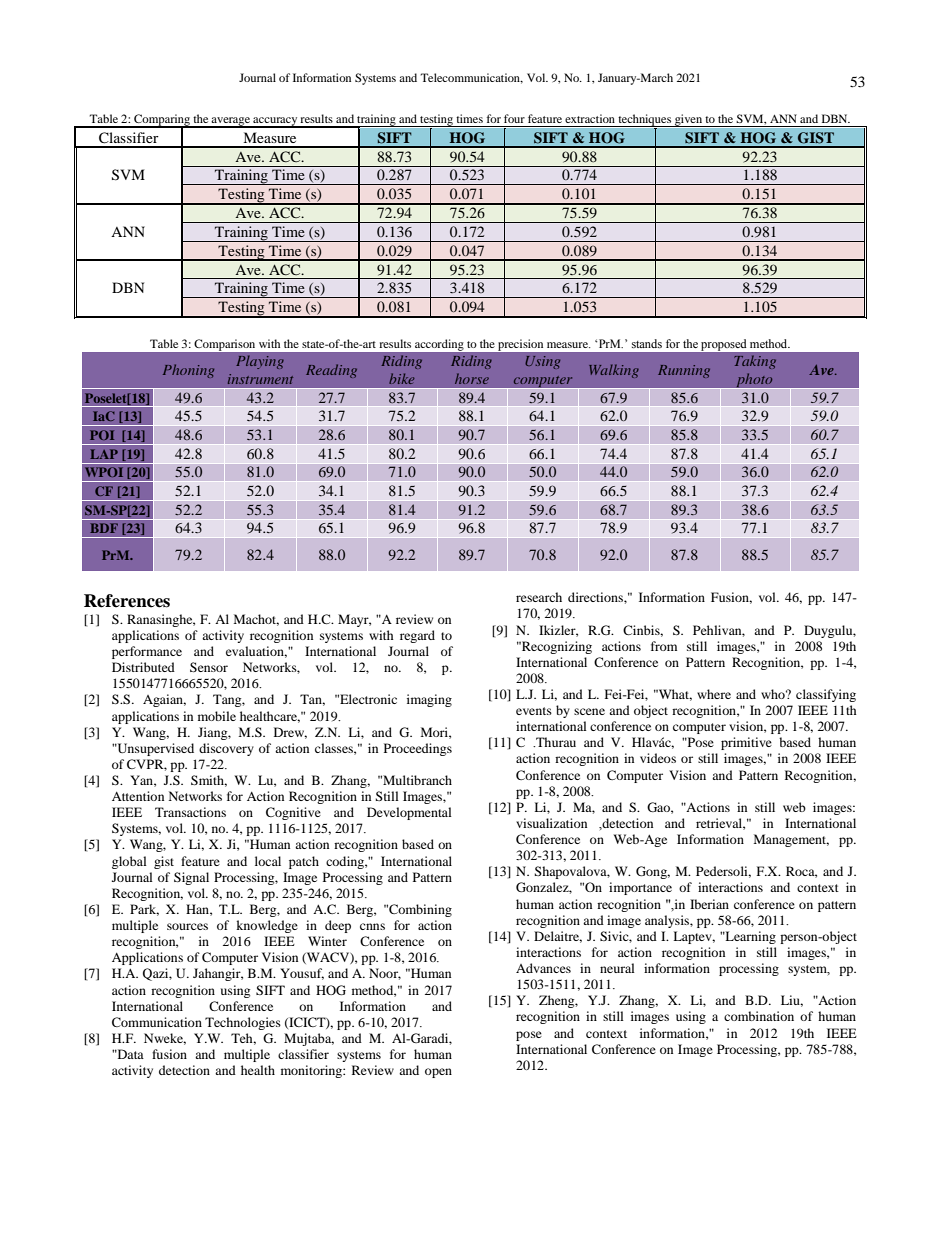  What do you see at coordinates (539, 597) in the screenshot?
I see `research` at bounding box center [539, 597].
